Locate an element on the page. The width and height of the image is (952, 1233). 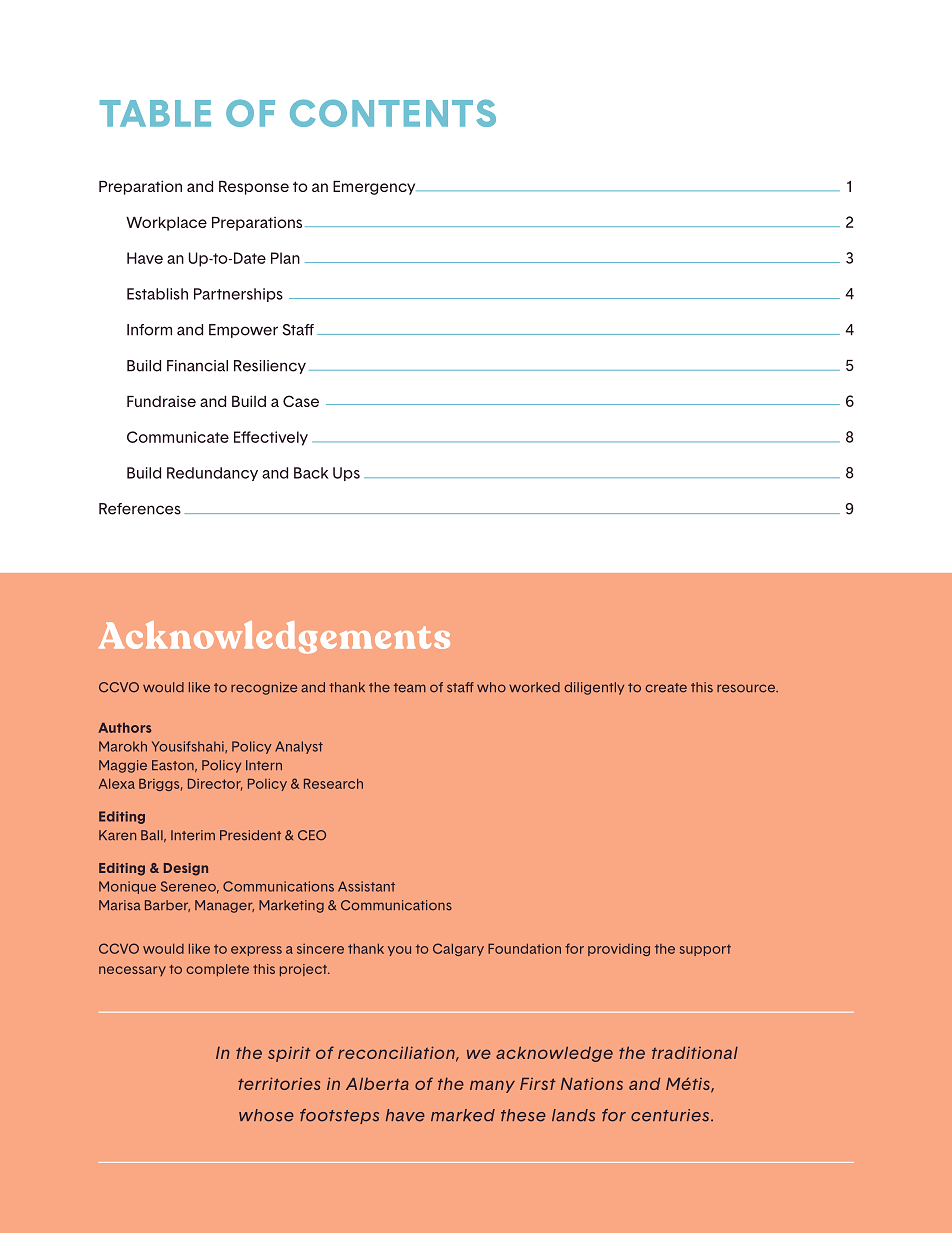
support is located at coordinates (705, 950).
